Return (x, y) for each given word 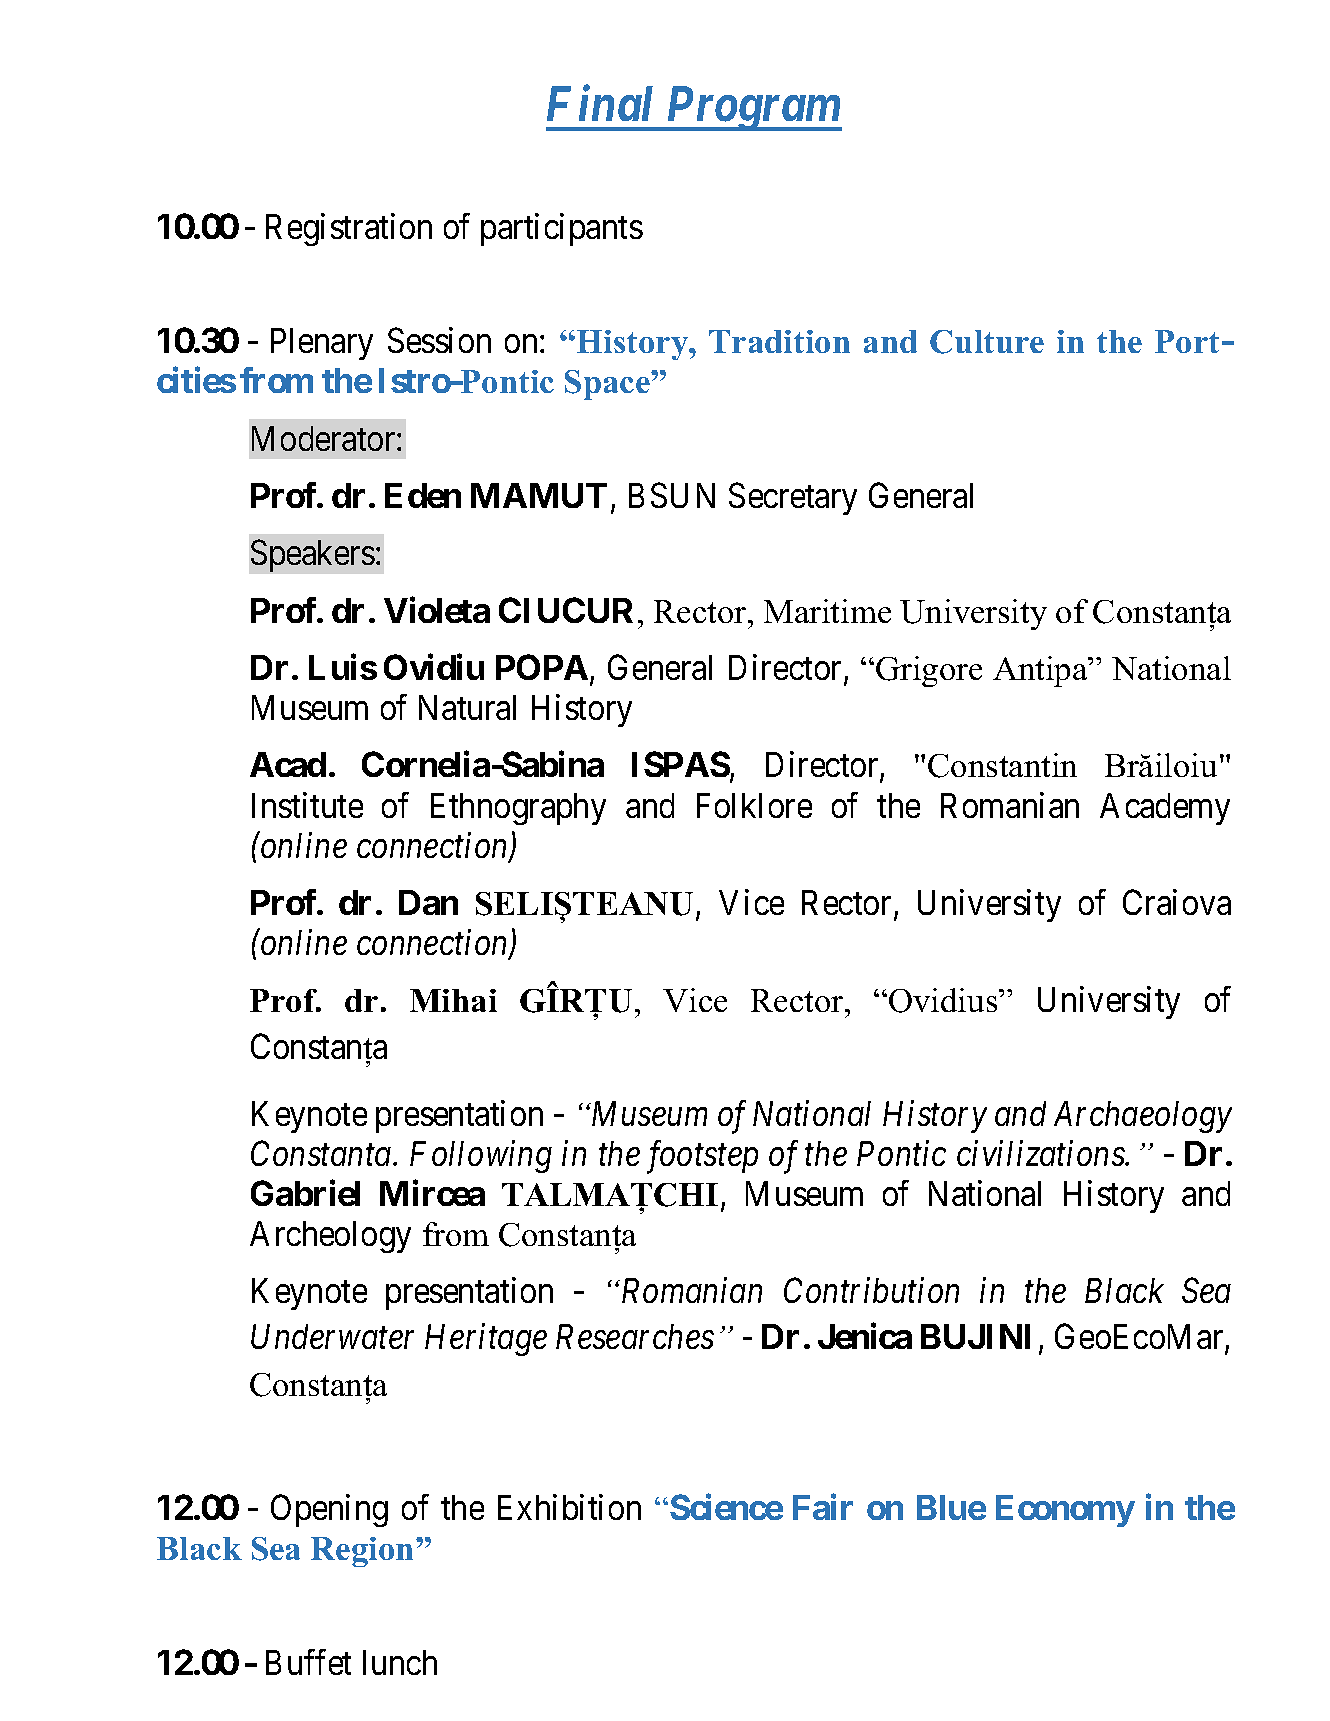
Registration (349, 229)
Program (753, 109)
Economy (1065, 1511)
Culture (987, 342)
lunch (400, 1662)
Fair (823, 1507)
